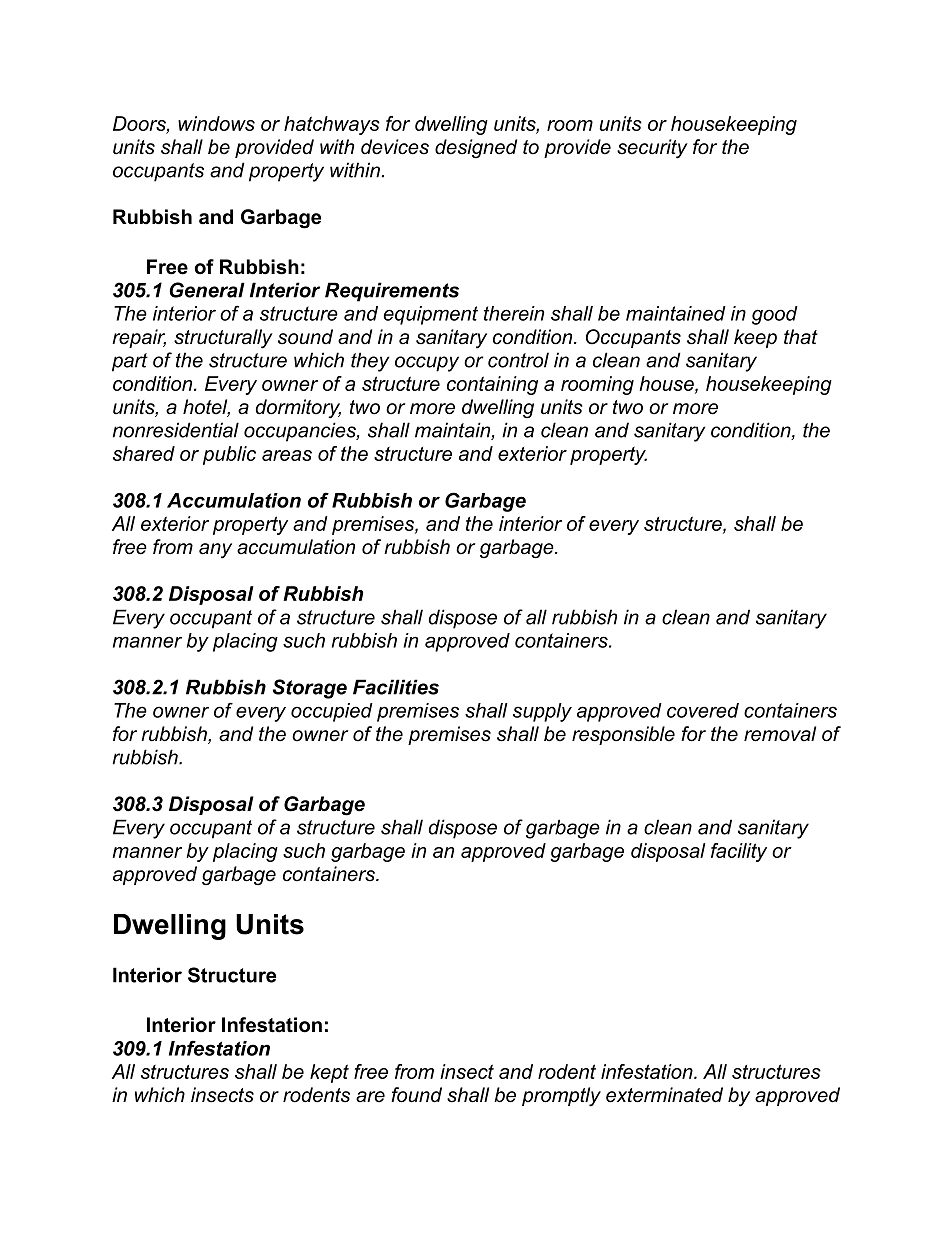 The image size is (952, 1233). I want to click on good, so click(775, 315).
